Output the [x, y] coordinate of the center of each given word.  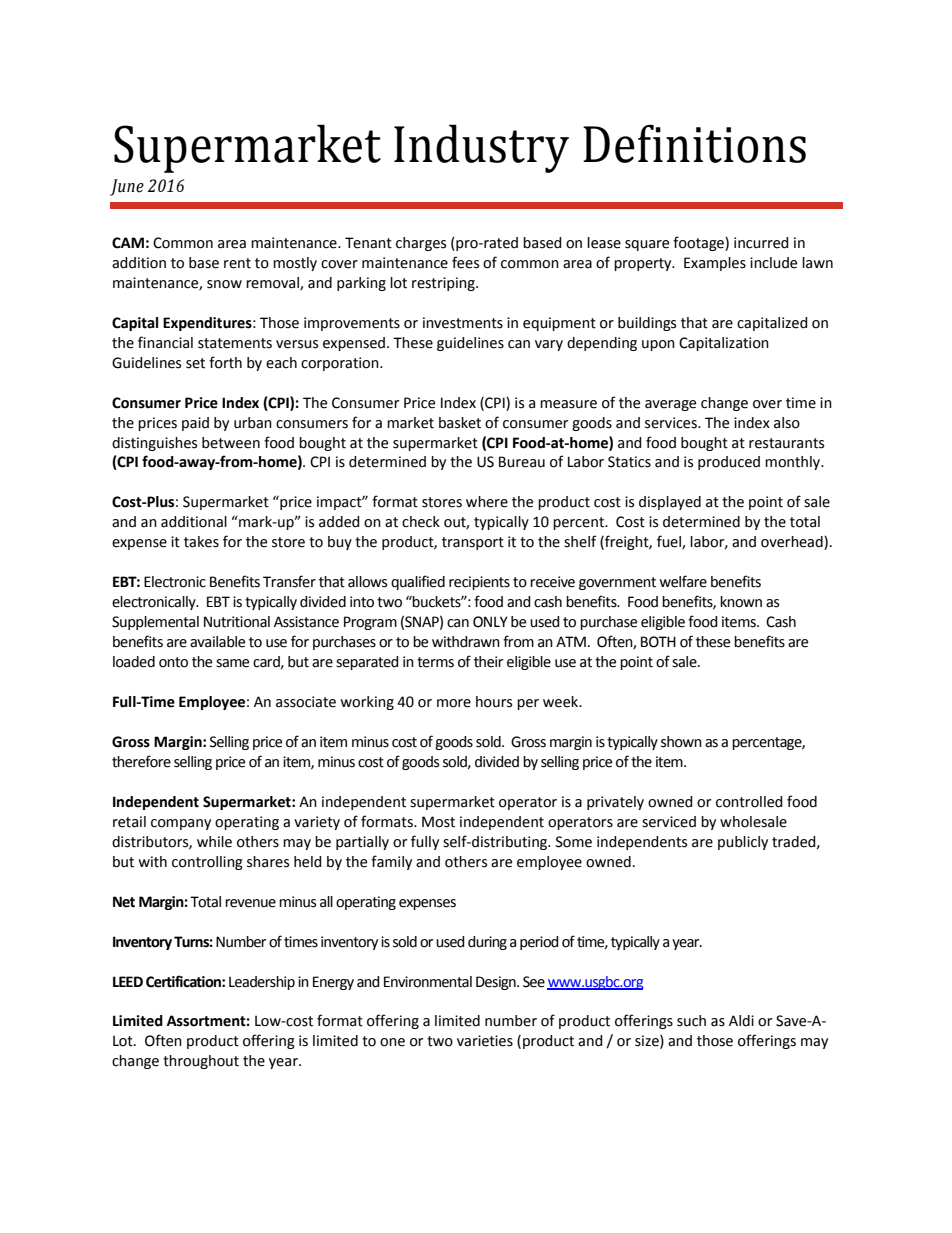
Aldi [741, 1021]
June [127, 187]
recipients [479, 583]
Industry [481, 148]
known [741, 602]
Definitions [694, 144]
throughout [201, 1062]
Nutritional [237, 622]
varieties [485, 1041]
